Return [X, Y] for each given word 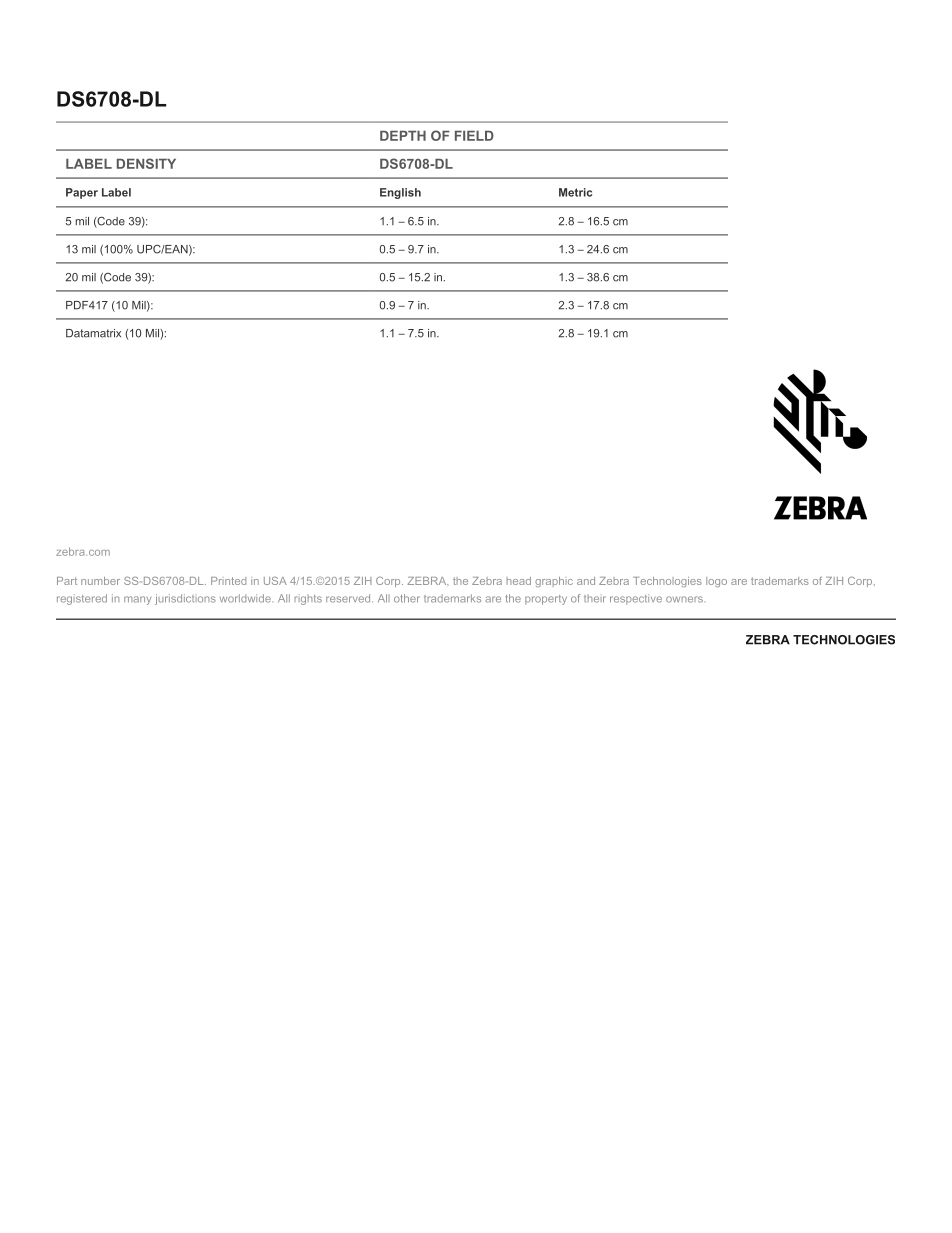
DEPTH [403, 136]
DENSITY [146, 163]
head [519, 581]
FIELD [474, 136]
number [100, 581]
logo [716, 582]
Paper [82, 193]
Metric [575, 192]
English [400, 193]
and [586, 581]
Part [67, 581]
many [137, 600]
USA [275, 581]
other [407, 598]
